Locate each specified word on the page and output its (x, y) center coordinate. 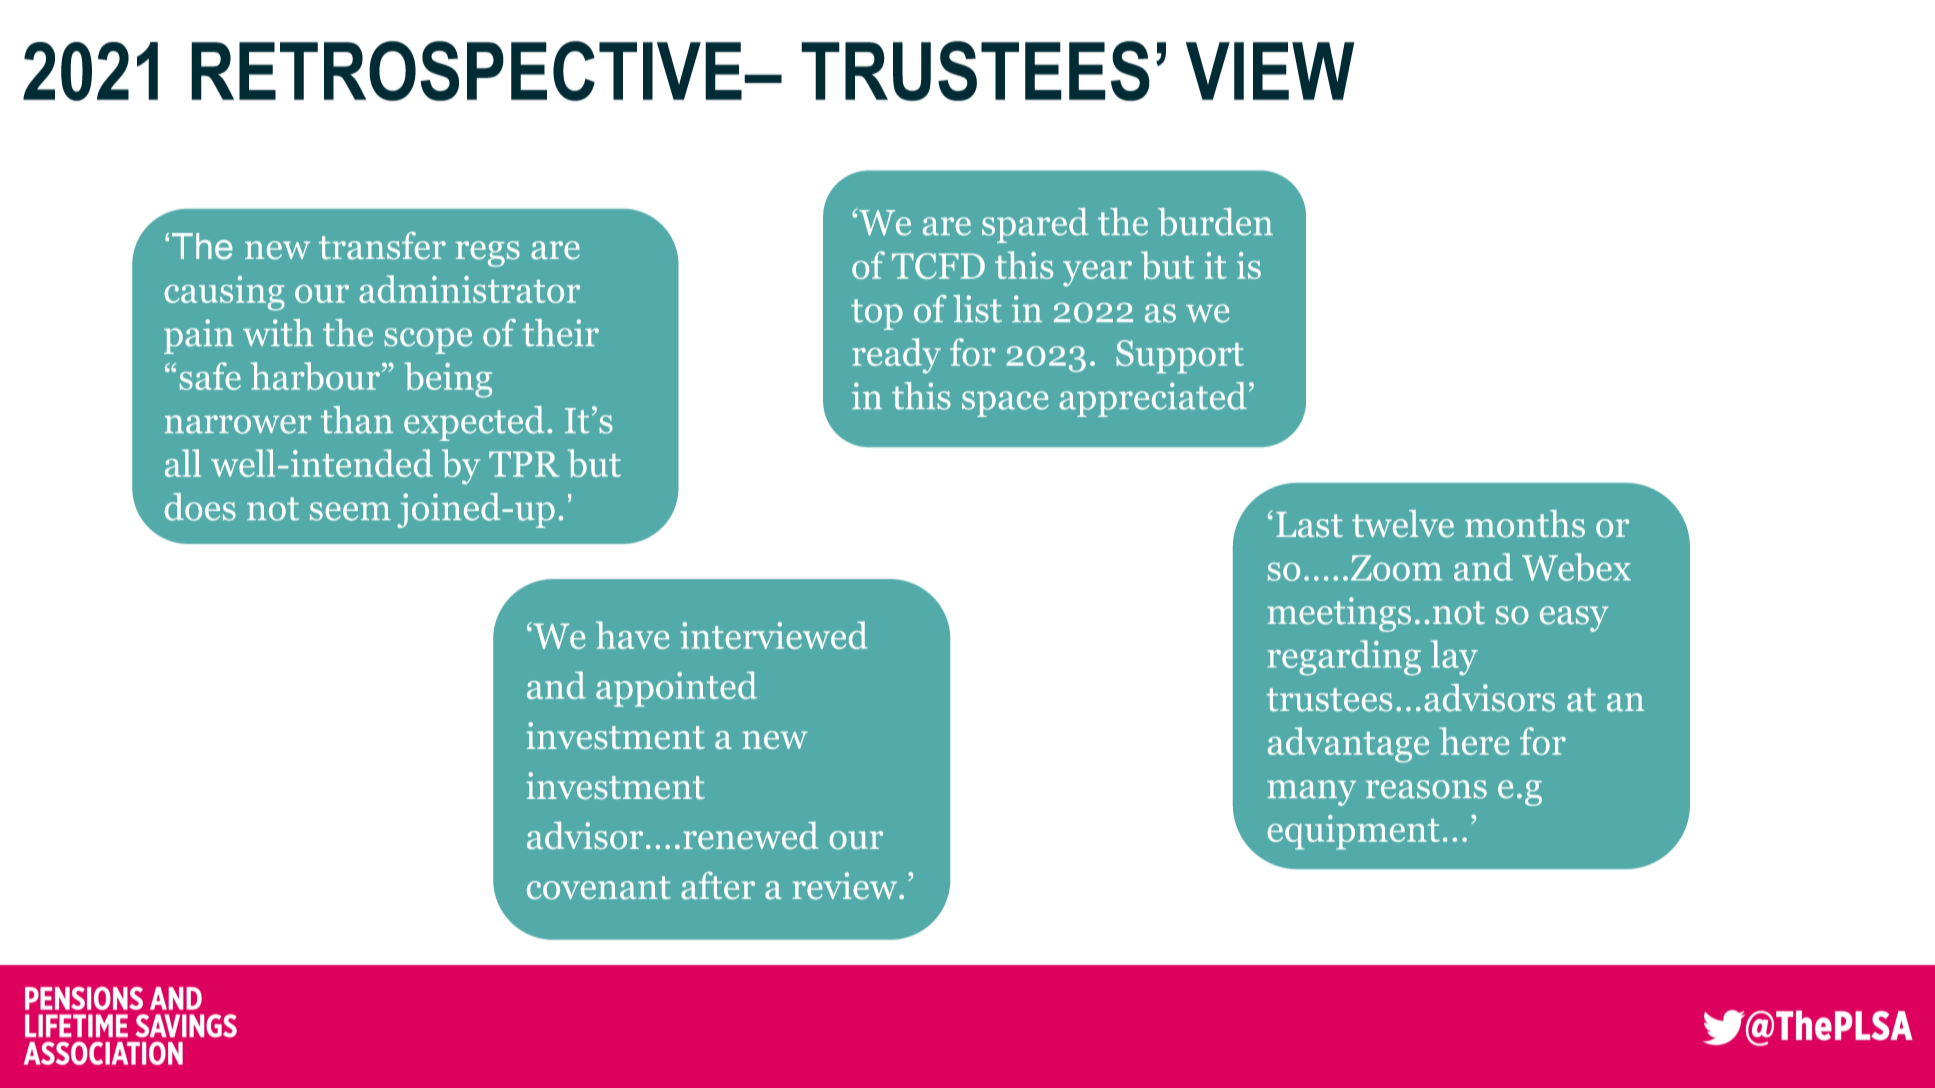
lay (1454, 658)
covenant (599, 888)
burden (1215, 222)
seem (350, 511)
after (718, 885)
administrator (469, 289)
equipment (1353, 832)
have (632, 635)
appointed (676, 689)
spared (1035, 225)
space (1005, 404)
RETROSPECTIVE (466, 71)
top (877, 314)
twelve (1403, 524)
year (1097, 274)
